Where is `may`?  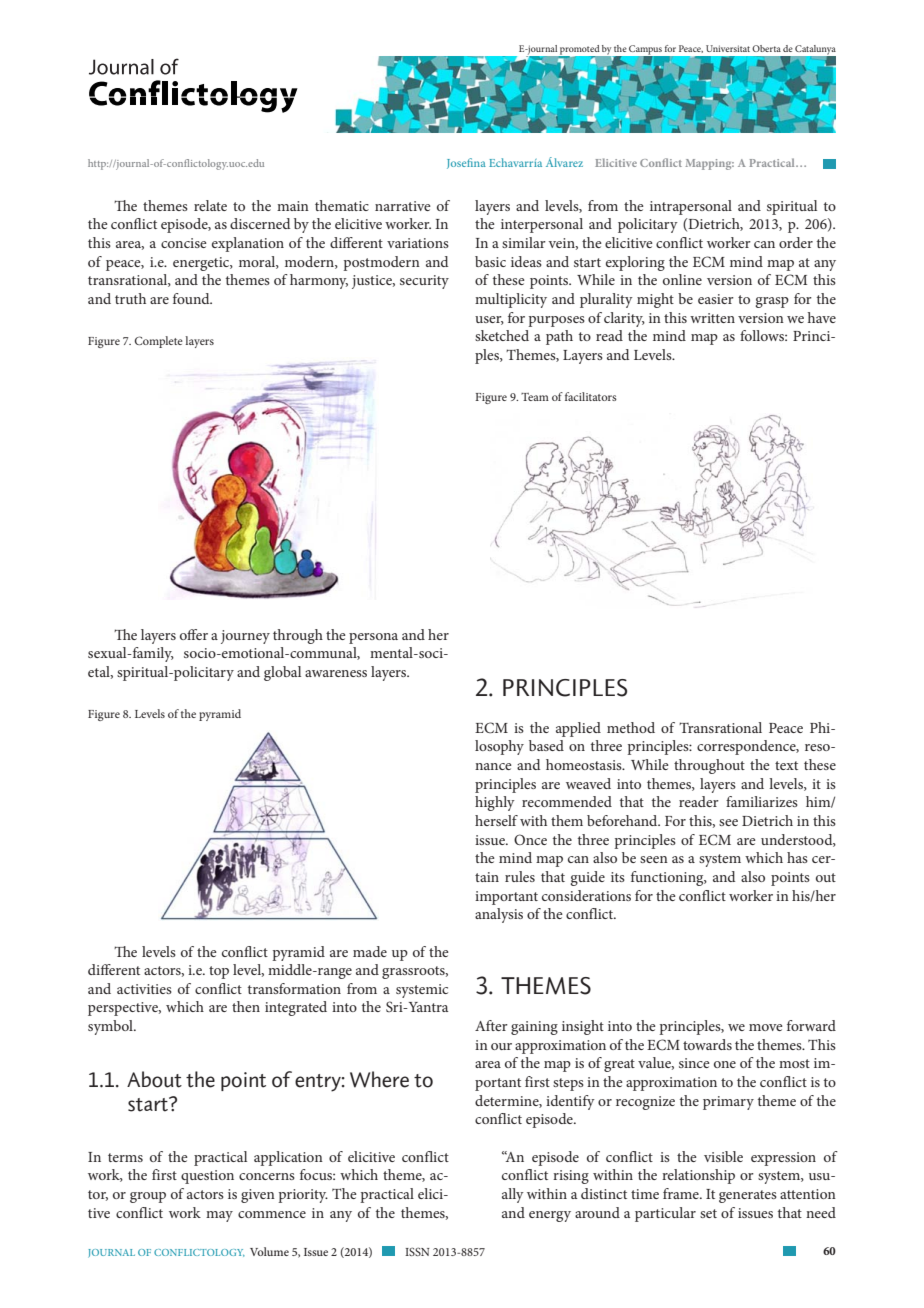 may is located at coordinates (219, 1216).
